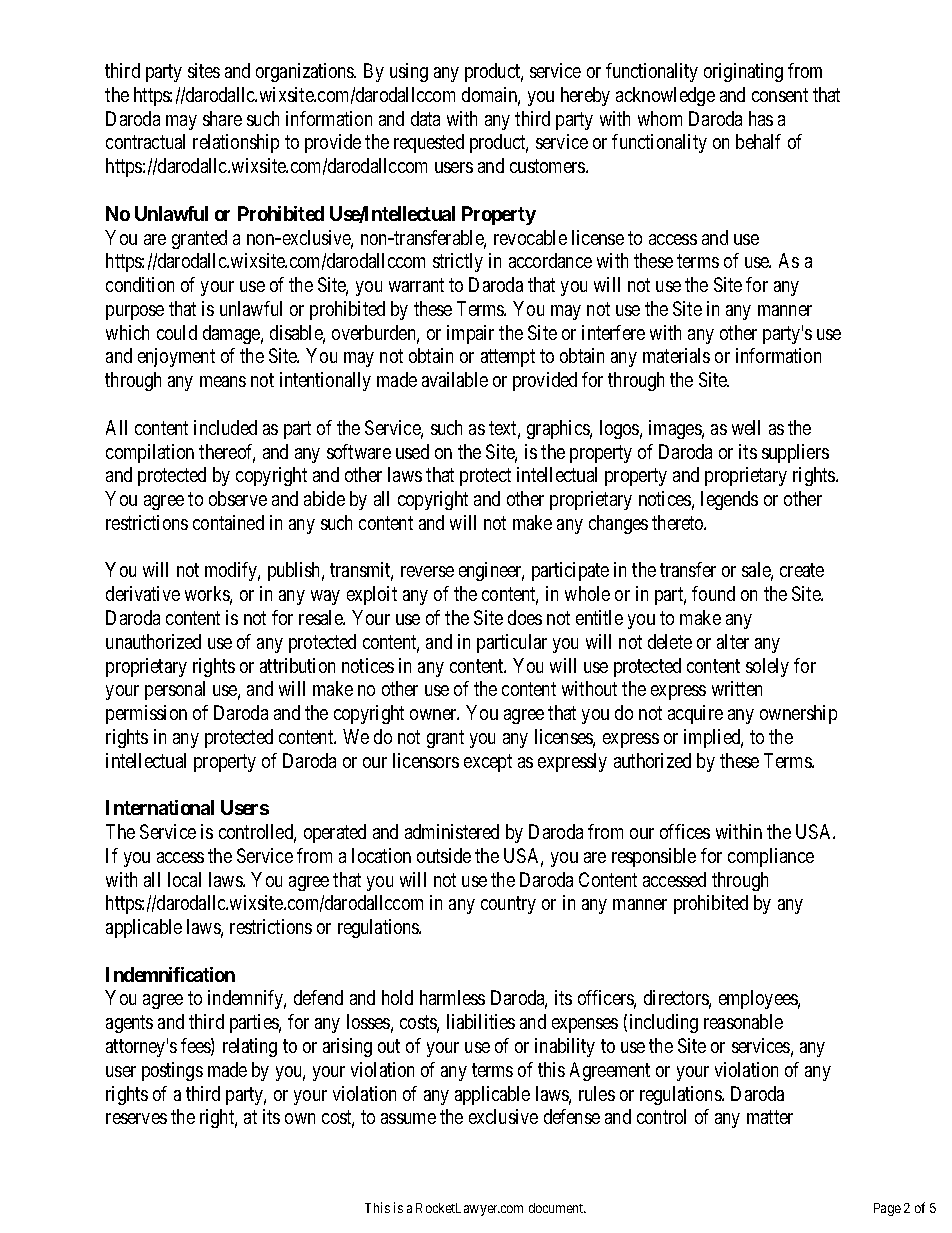 This screenshot has height=1233, width=952. I want to click on country, so click(508, 905).
